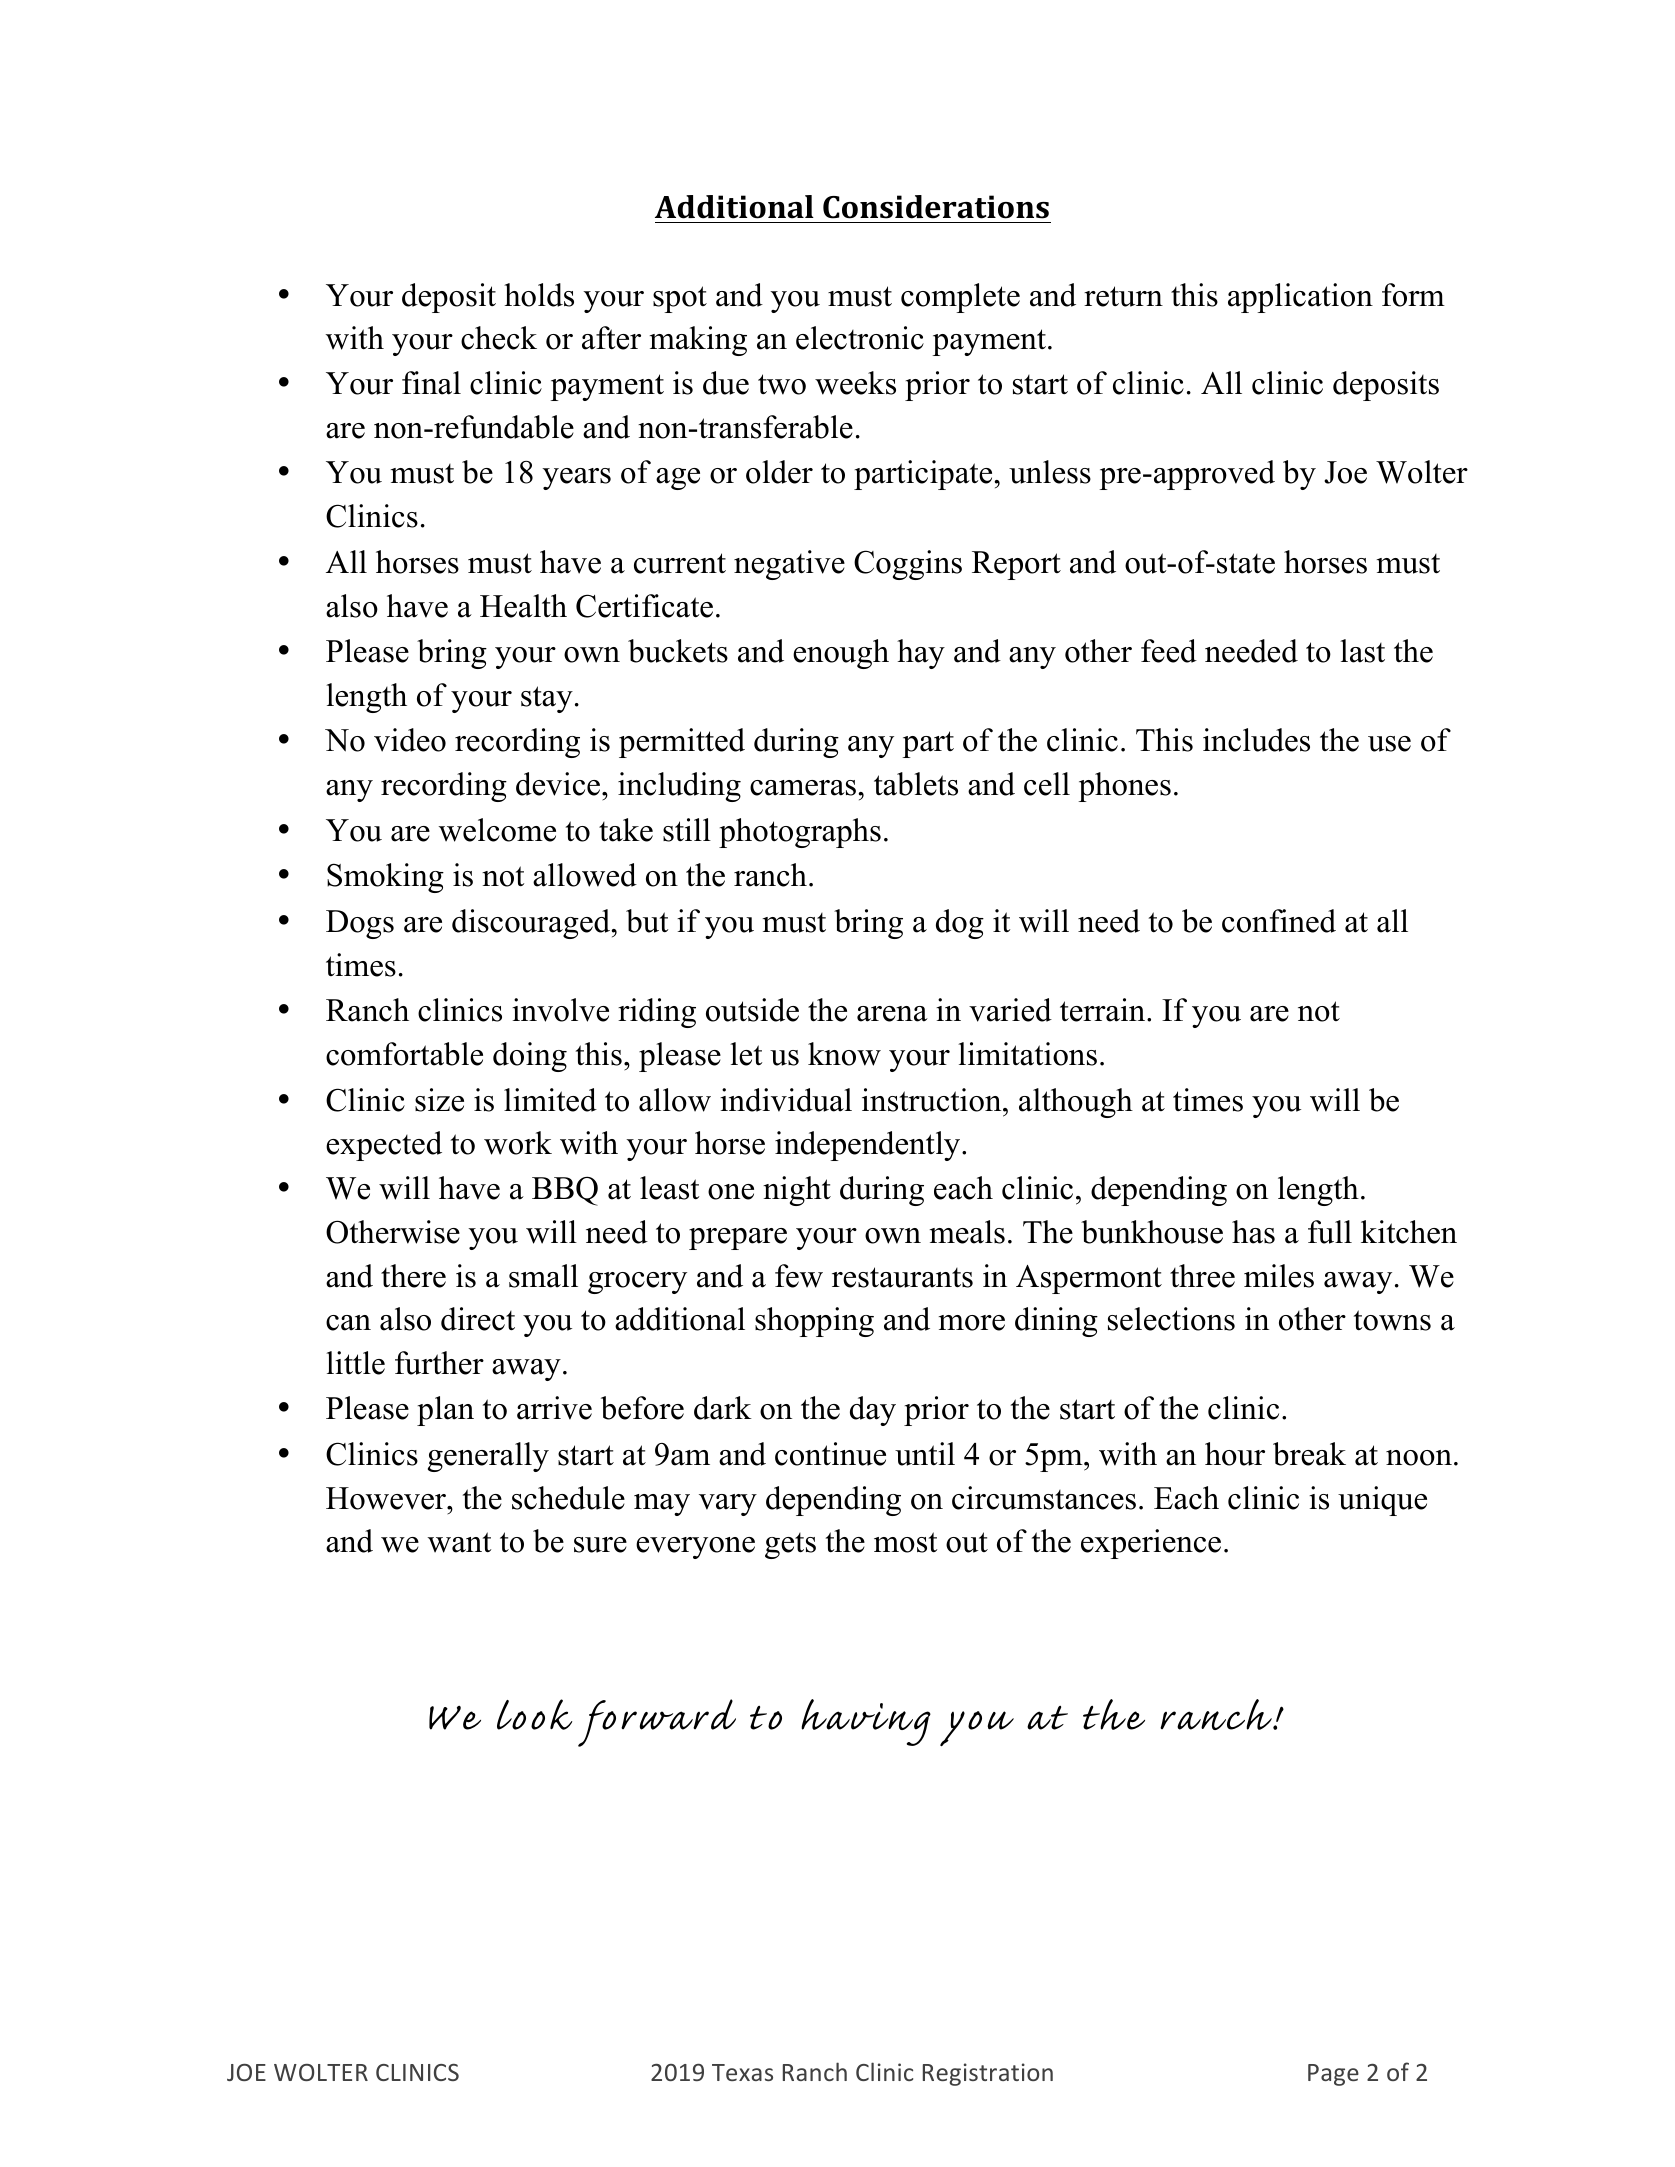  Describe the element at coordinates (1279, 921) in the image. I see `confined` at that location.
